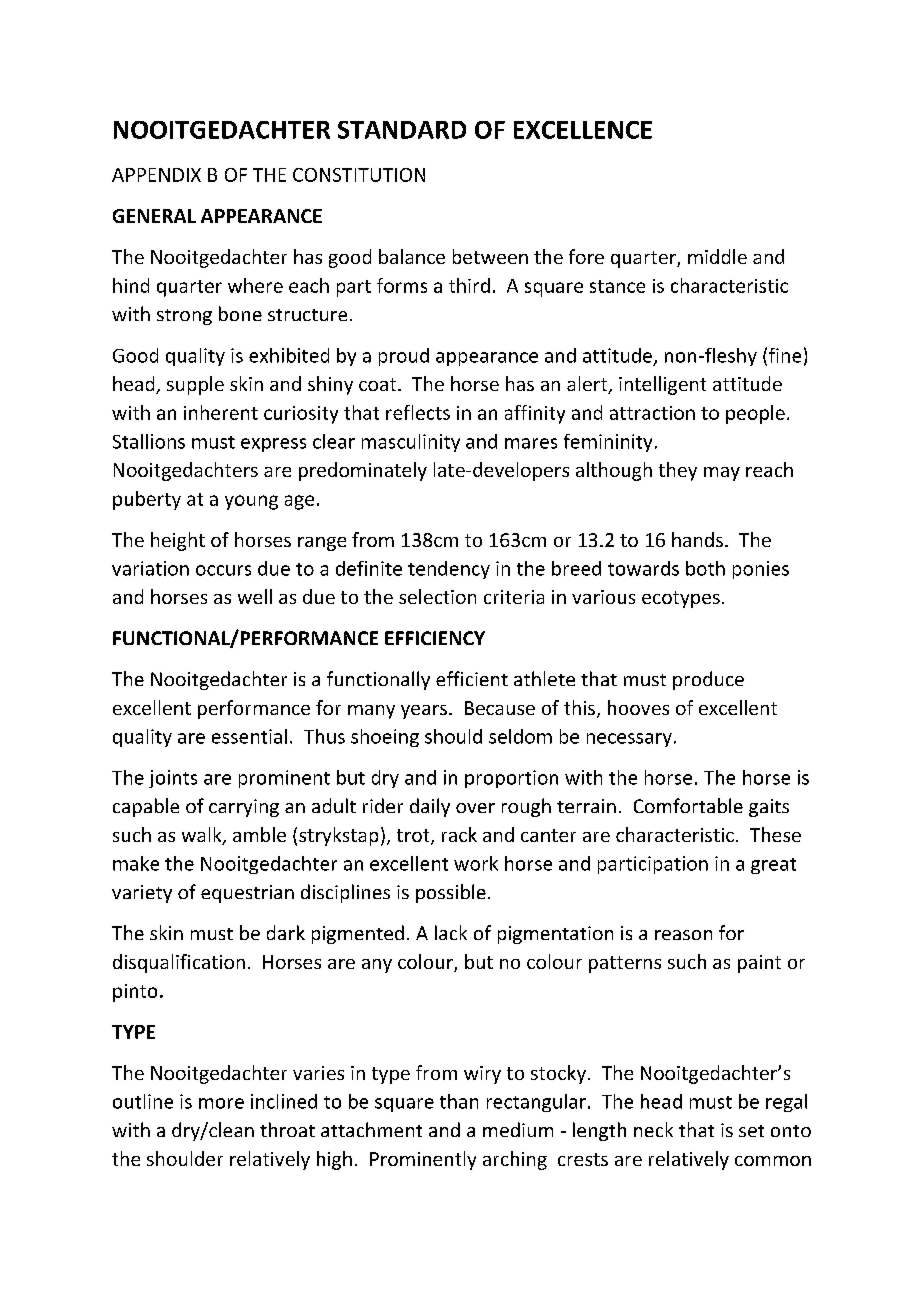 The width and height of the document is (924, 1308). What do you see at coordinates (435, 638) in the document?
I see `EFFICIENCY` at bounding box center [435, 638].
